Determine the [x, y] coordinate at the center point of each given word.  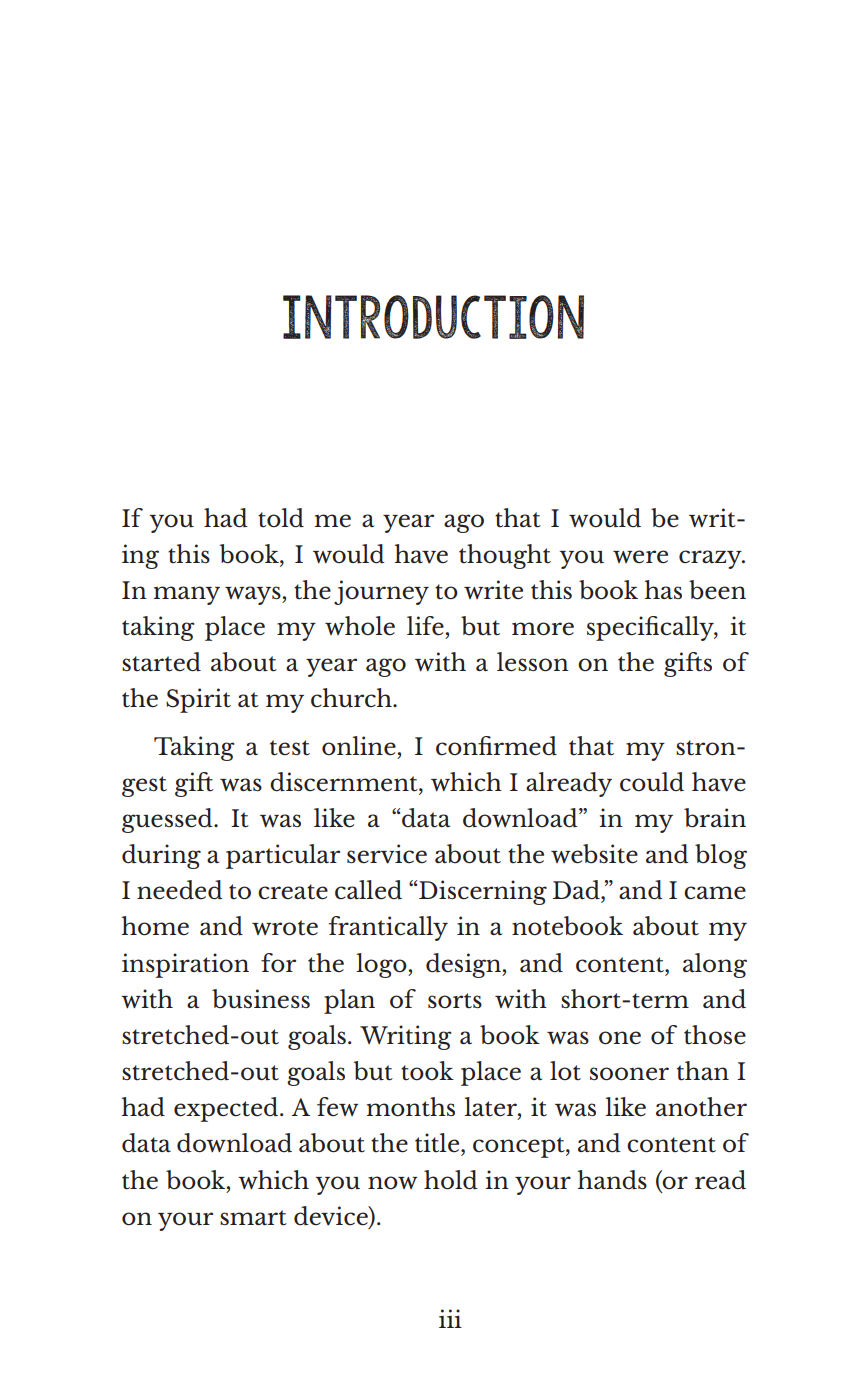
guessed [168, 820]
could [652, 782]
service [387, 854]
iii [450, 1318]
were [640, 557]
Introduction [433, 317]
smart [253, 1218]
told [281, 518]
